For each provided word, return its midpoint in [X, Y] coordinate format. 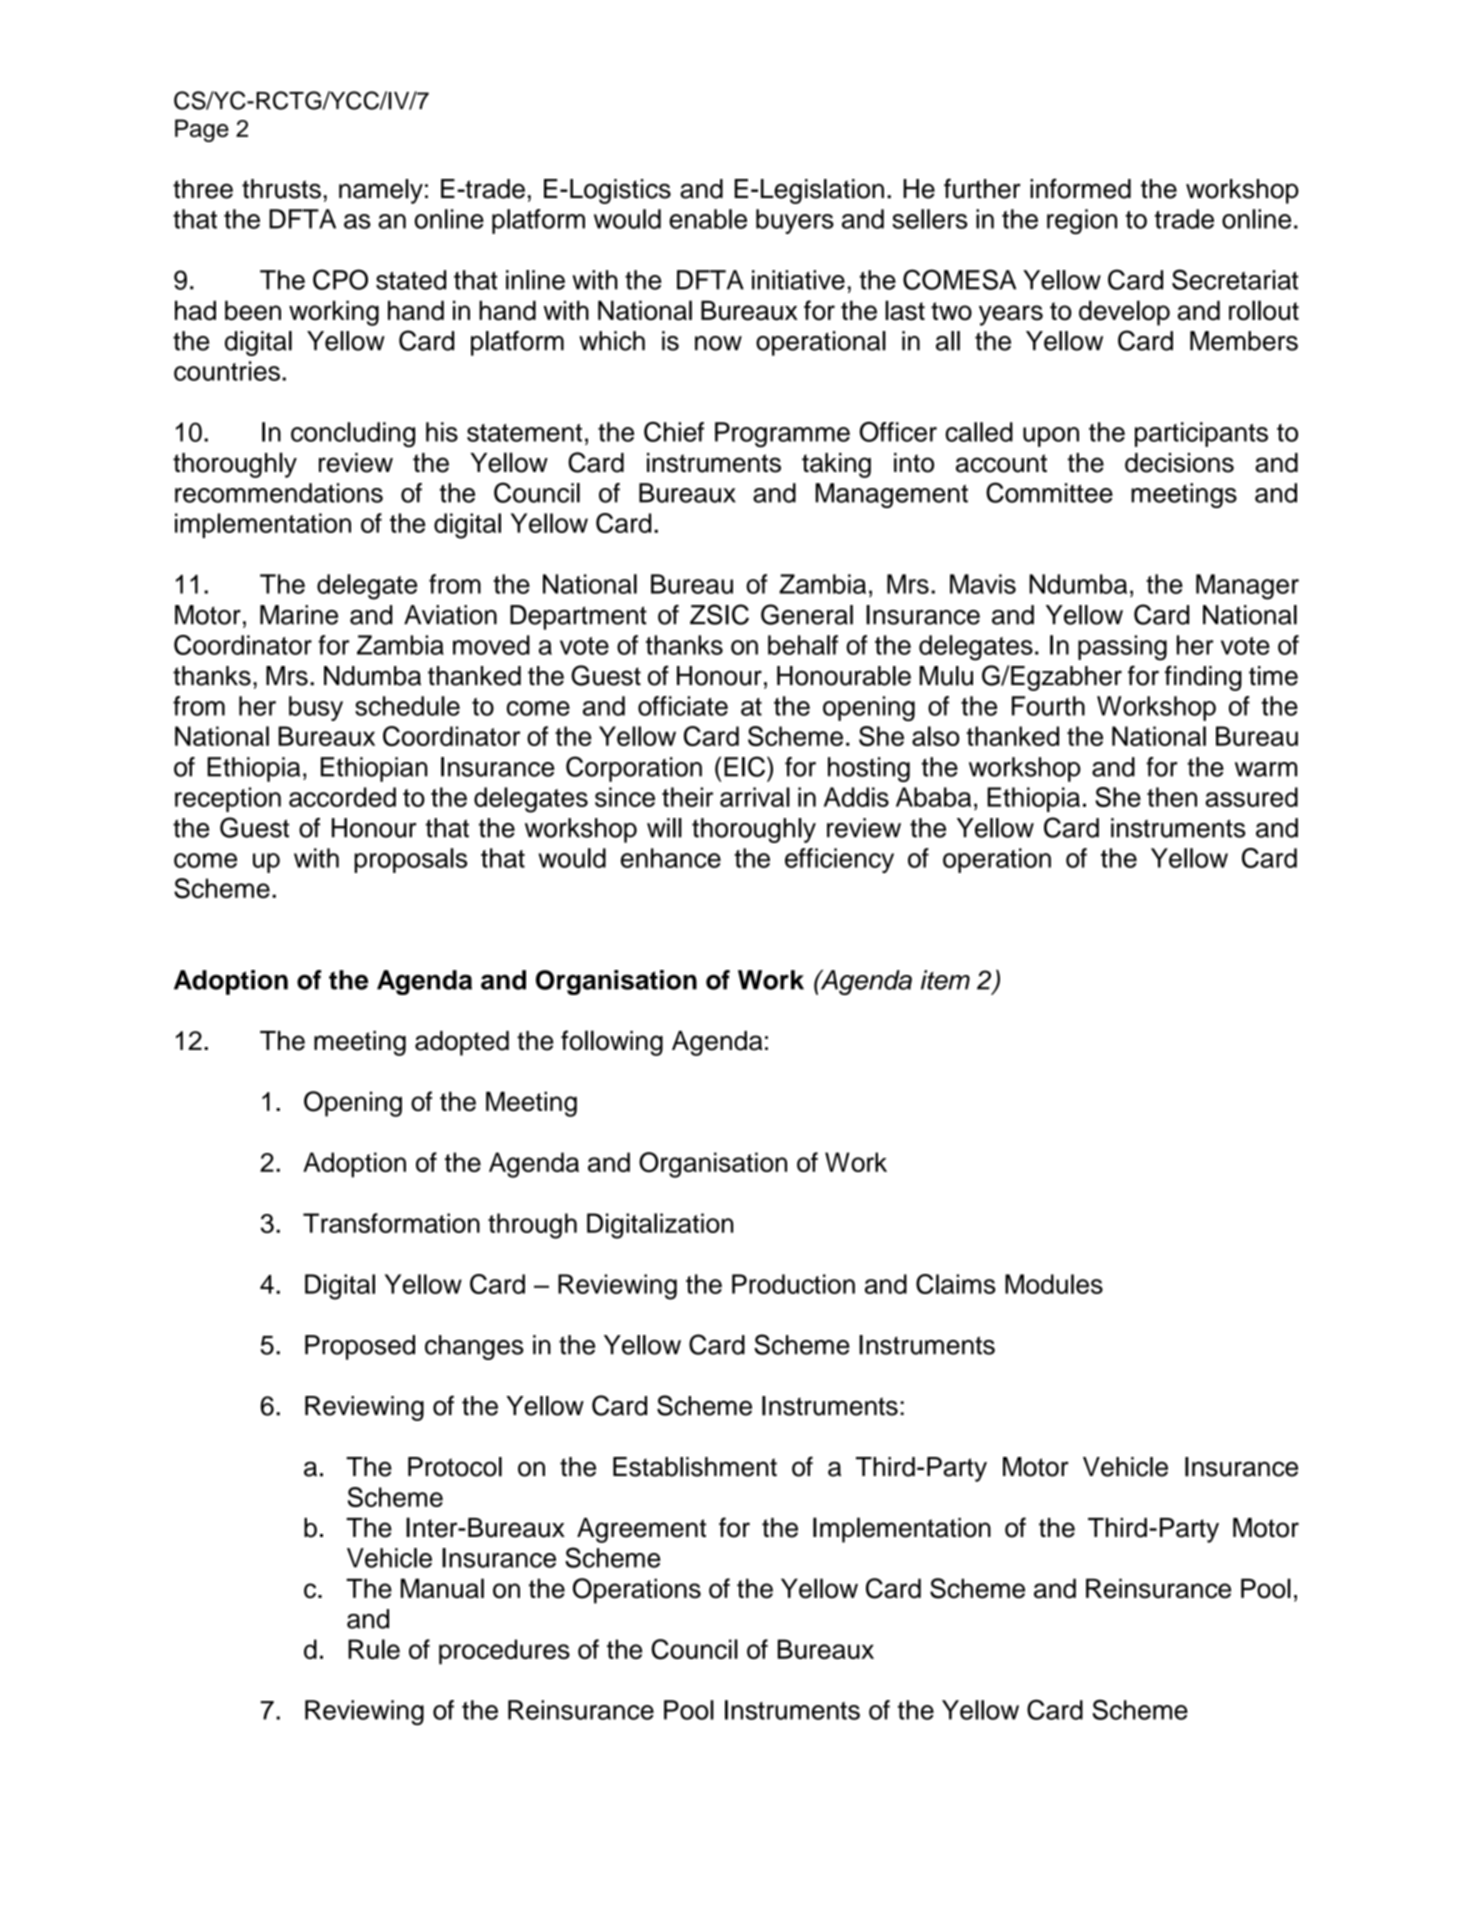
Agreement [641, 1530]
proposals [410, 860]
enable [708, 219]
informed [1080, 188]
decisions [1179, 463]
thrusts [281, 189]
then [1172, 797]
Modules [1054, 1284]
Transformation [391, 1223]
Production [793, 1284]
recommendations [279, 493]
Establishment [695, 1467]
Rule [374, 1649]
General [807, 614]
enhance [671, 858]
